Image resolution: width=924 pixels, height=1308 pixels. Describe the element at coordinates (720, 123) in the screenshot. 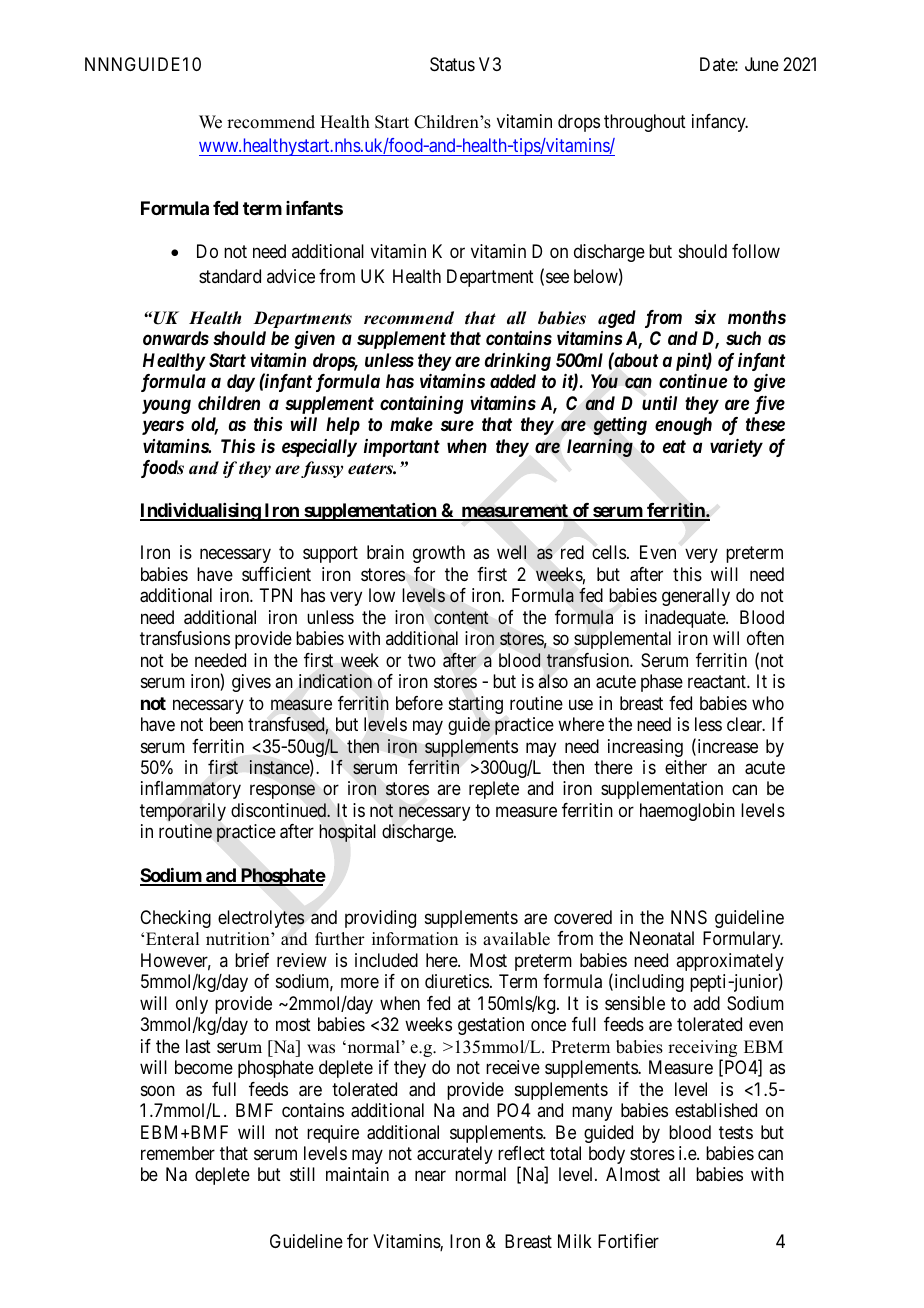

I see `infancy` at that location.
